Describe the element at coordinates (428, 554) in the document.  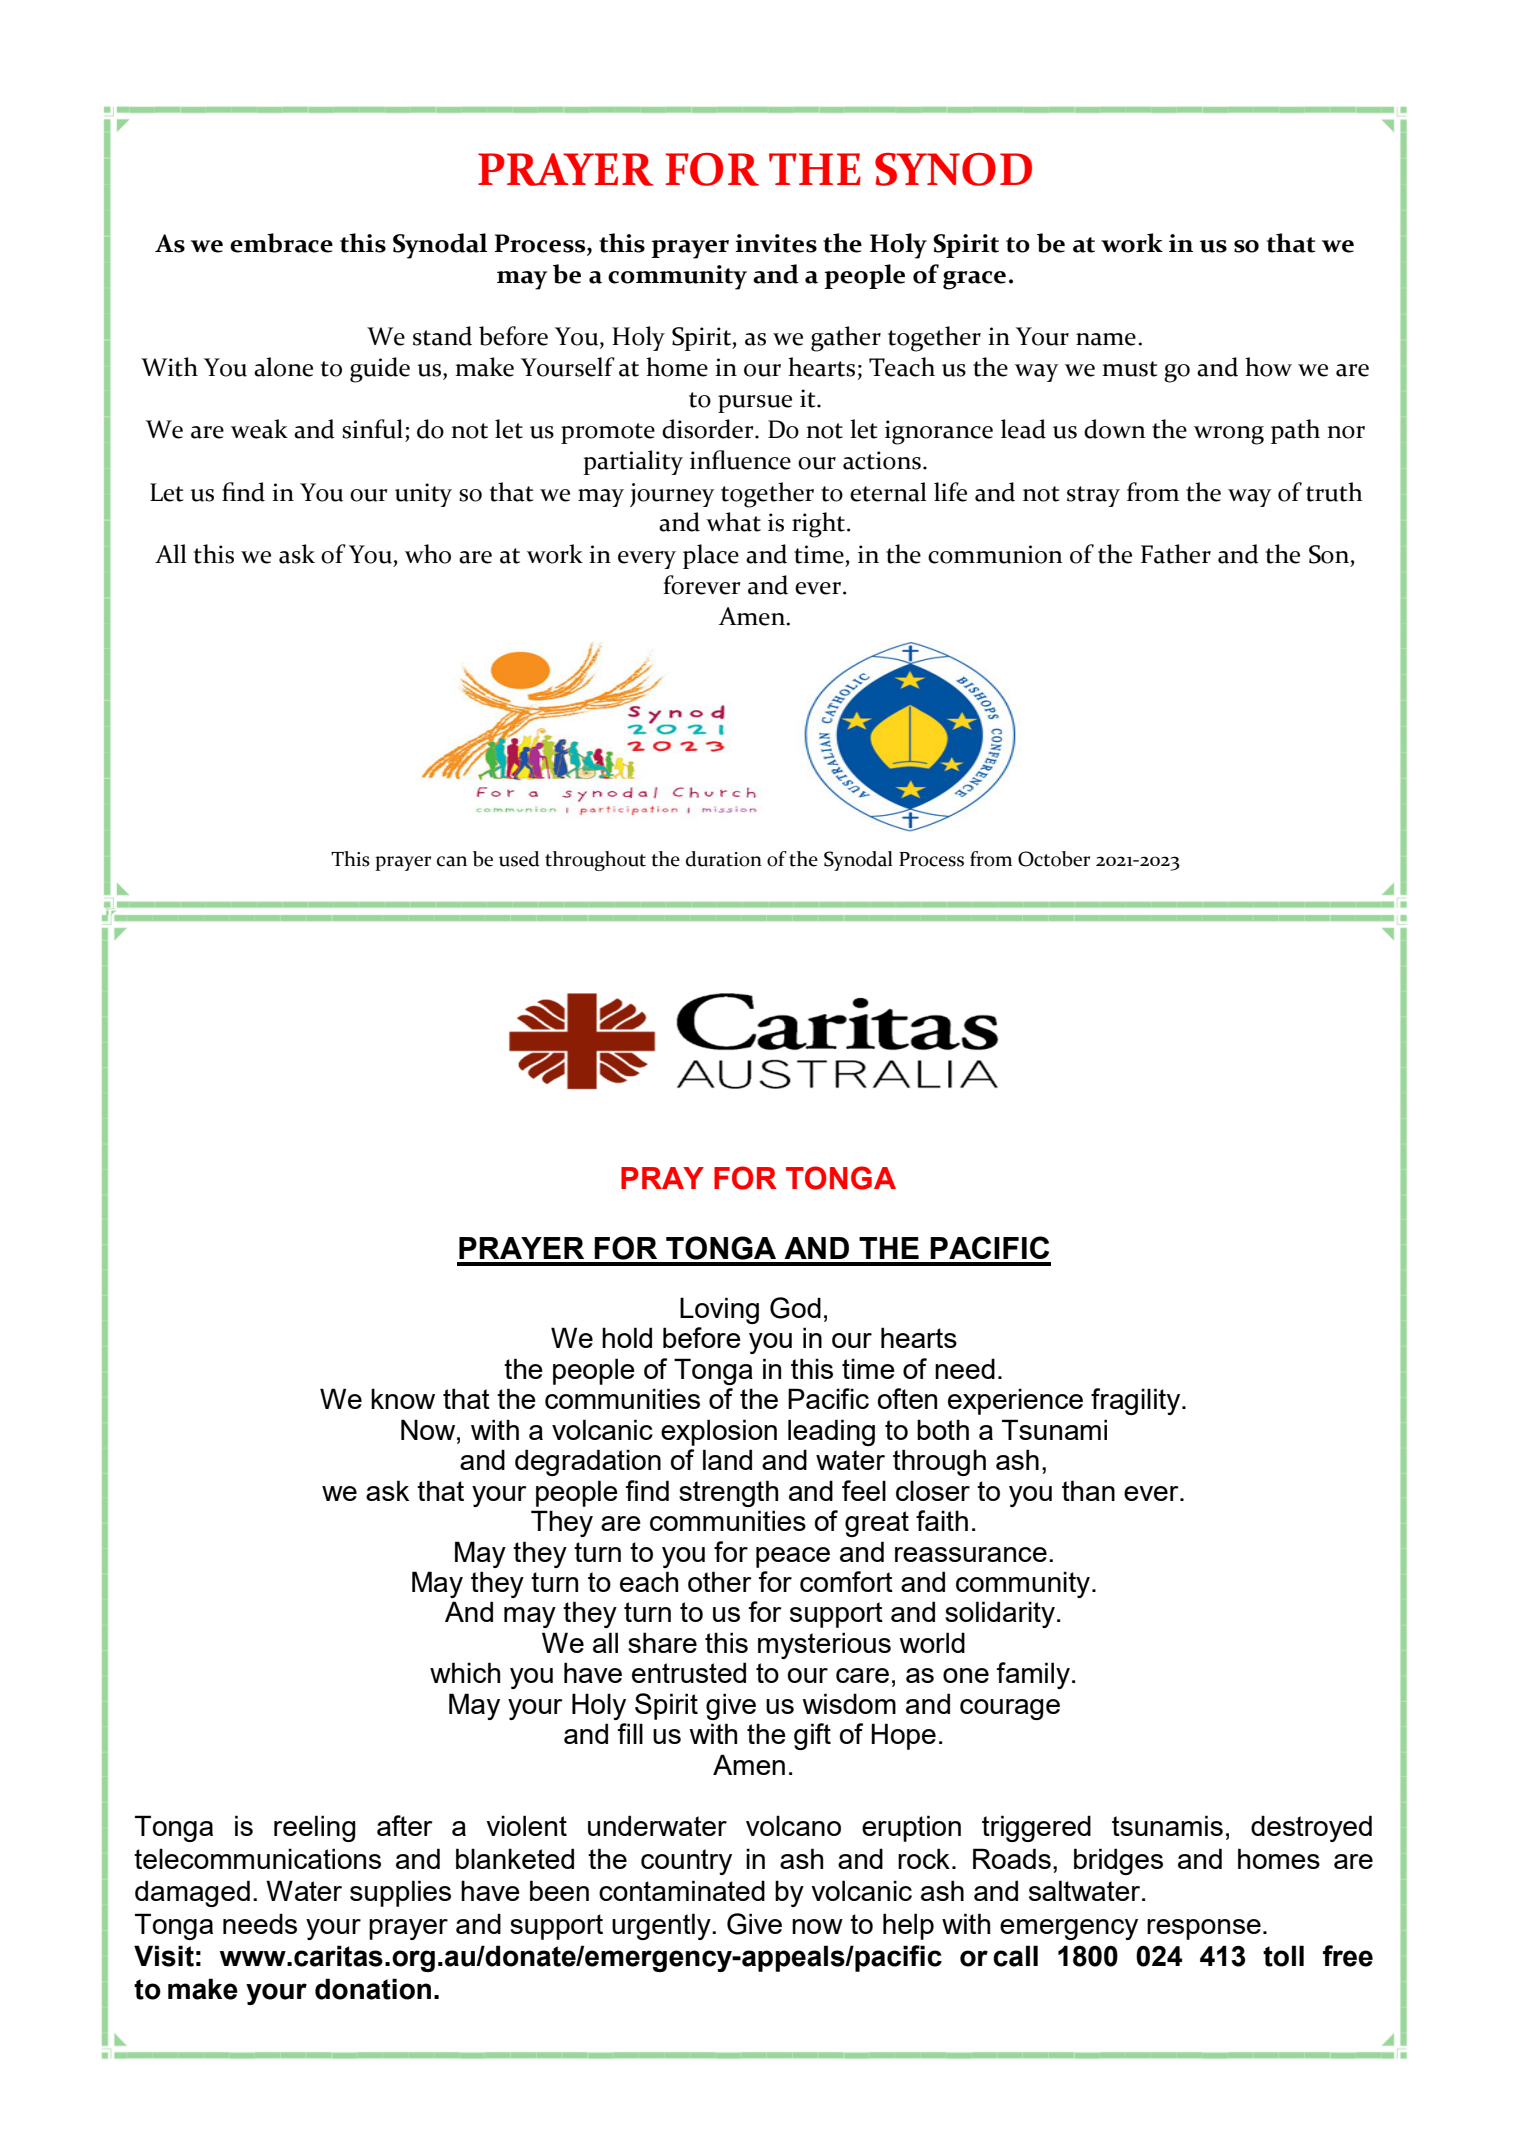
I see `who` at that location.
